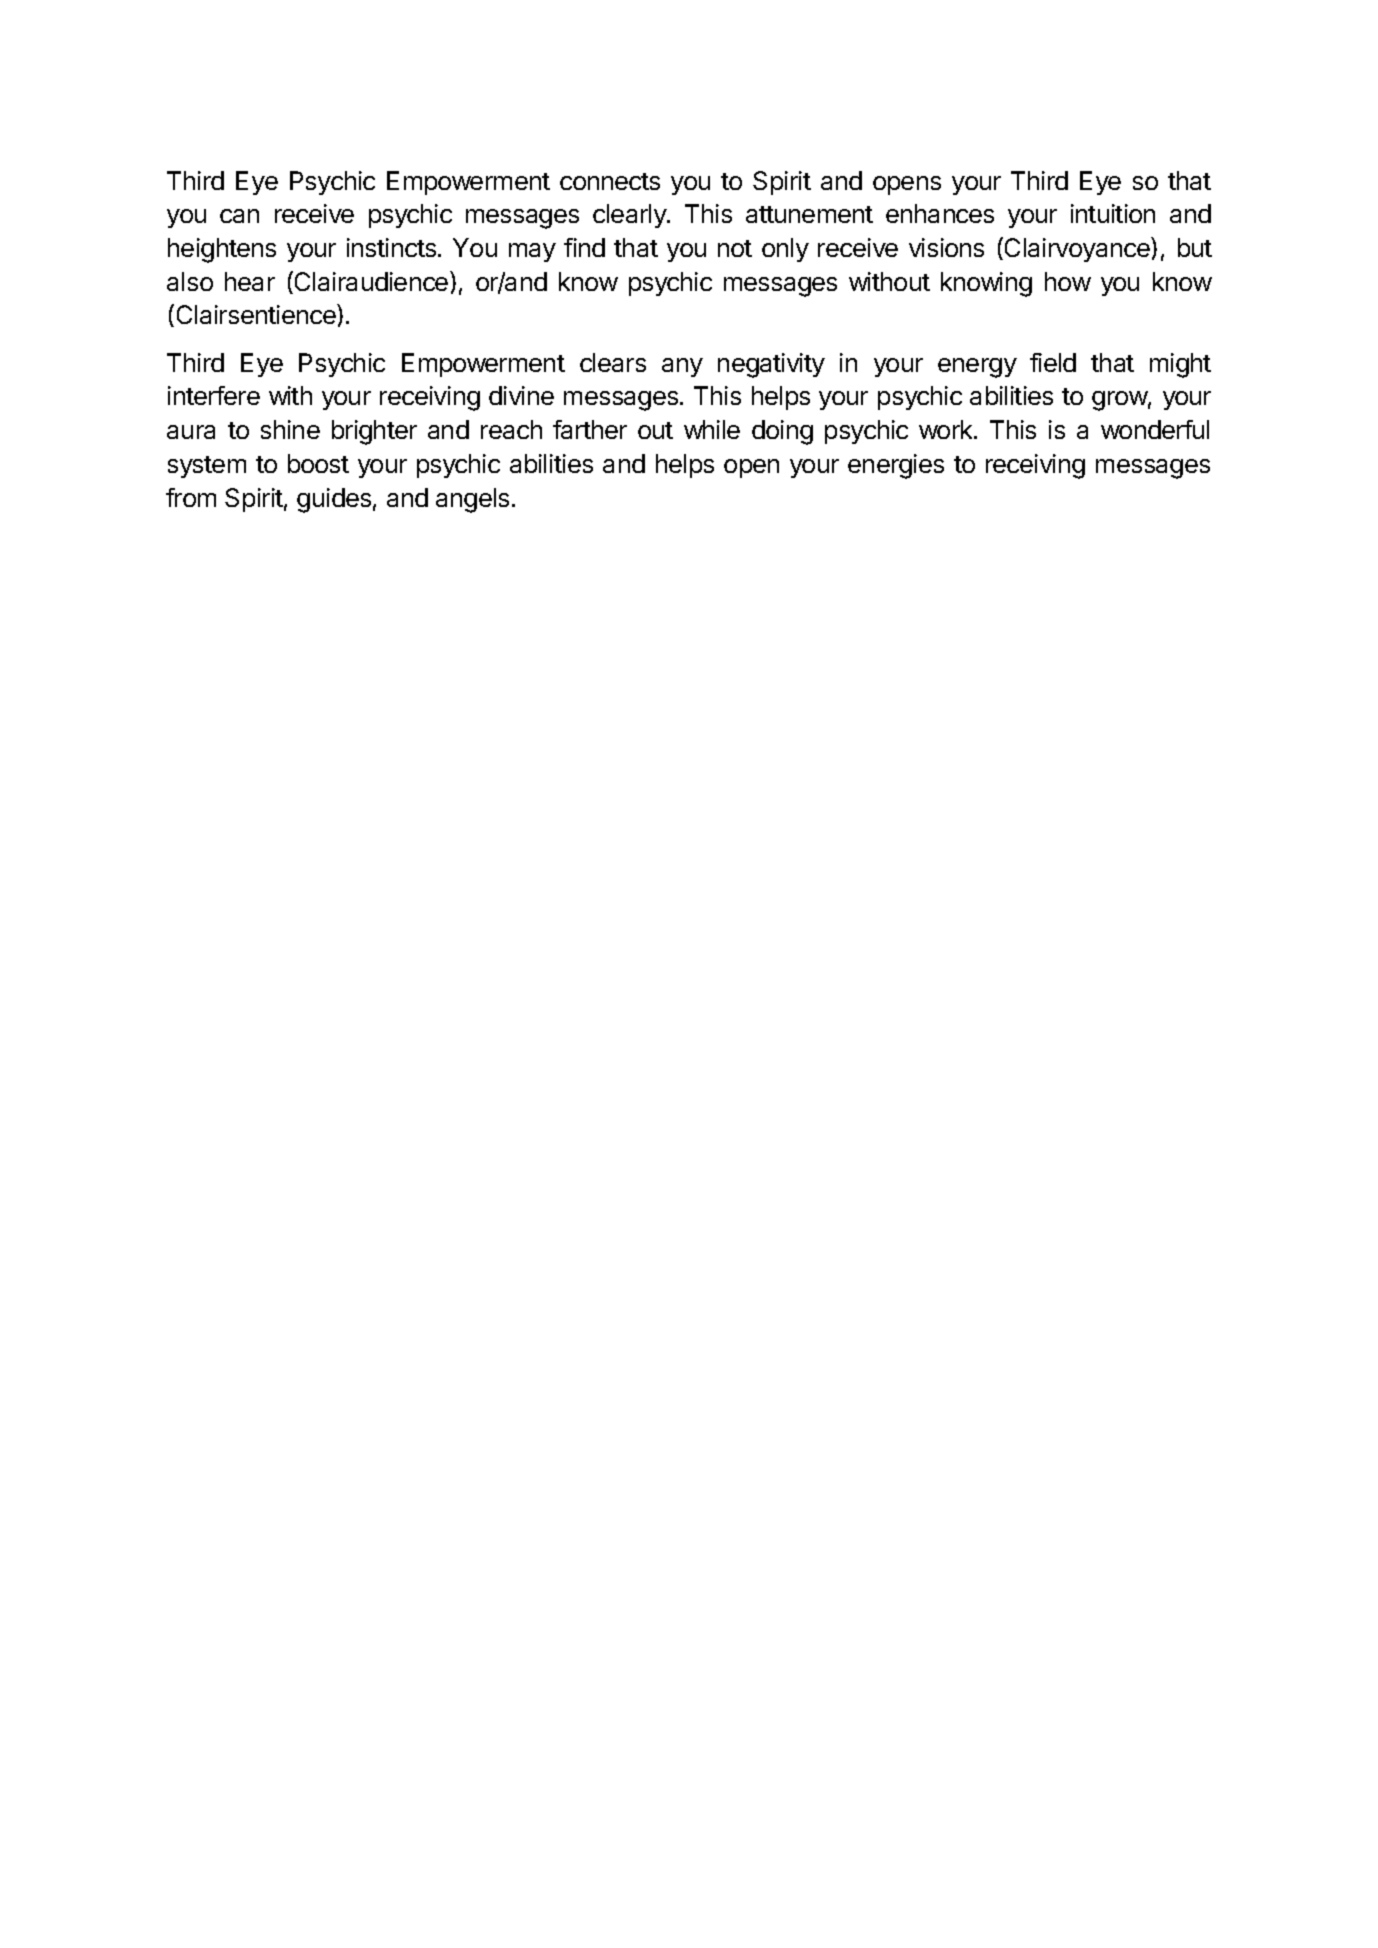 Image resolution: width=1378 pixels, height=1948 pixels. I want to click on any, so click(682, 367).
